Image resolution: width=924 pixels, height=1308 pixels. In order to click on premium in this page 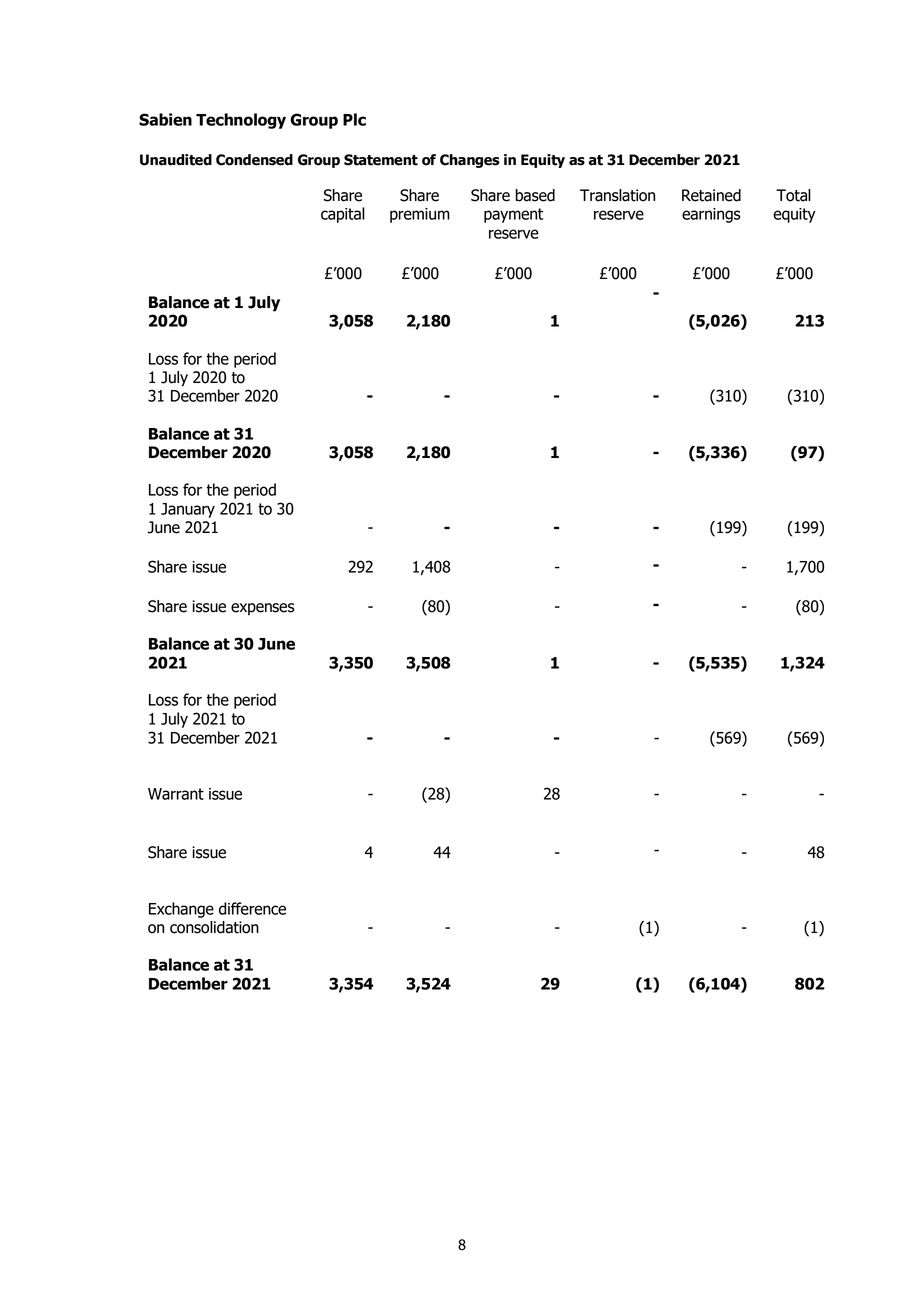, I will do `click(420, 215)`.
